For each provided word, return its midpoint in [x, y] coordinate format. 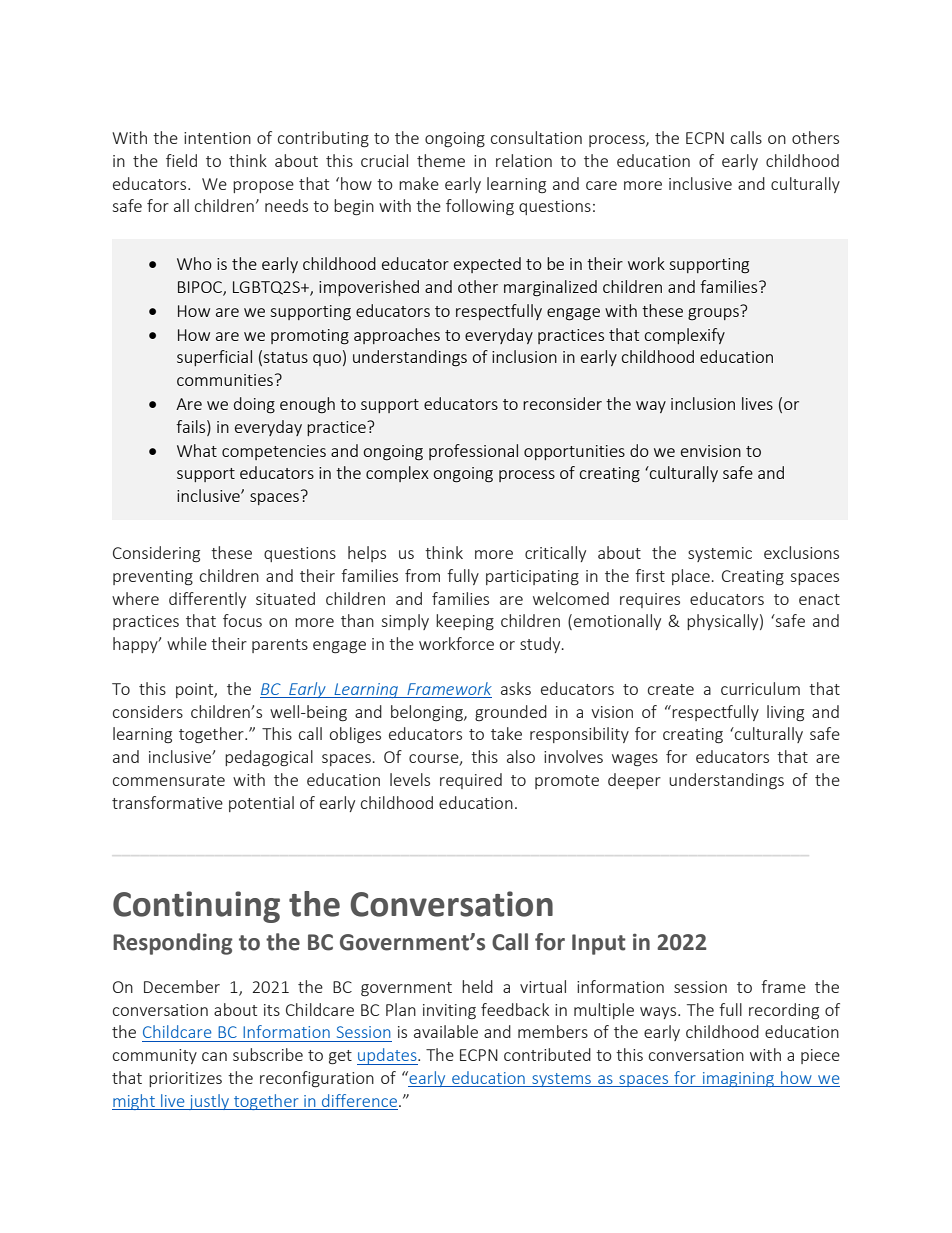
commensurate [169, 780]
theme [441, 160]
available [446, 1031]
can [214, 1056]
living [785, 713]
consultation [536, 137]
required [471, 781]
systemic [720, 554]
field [181, 160]
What [197, 450]
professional [473, 452]
